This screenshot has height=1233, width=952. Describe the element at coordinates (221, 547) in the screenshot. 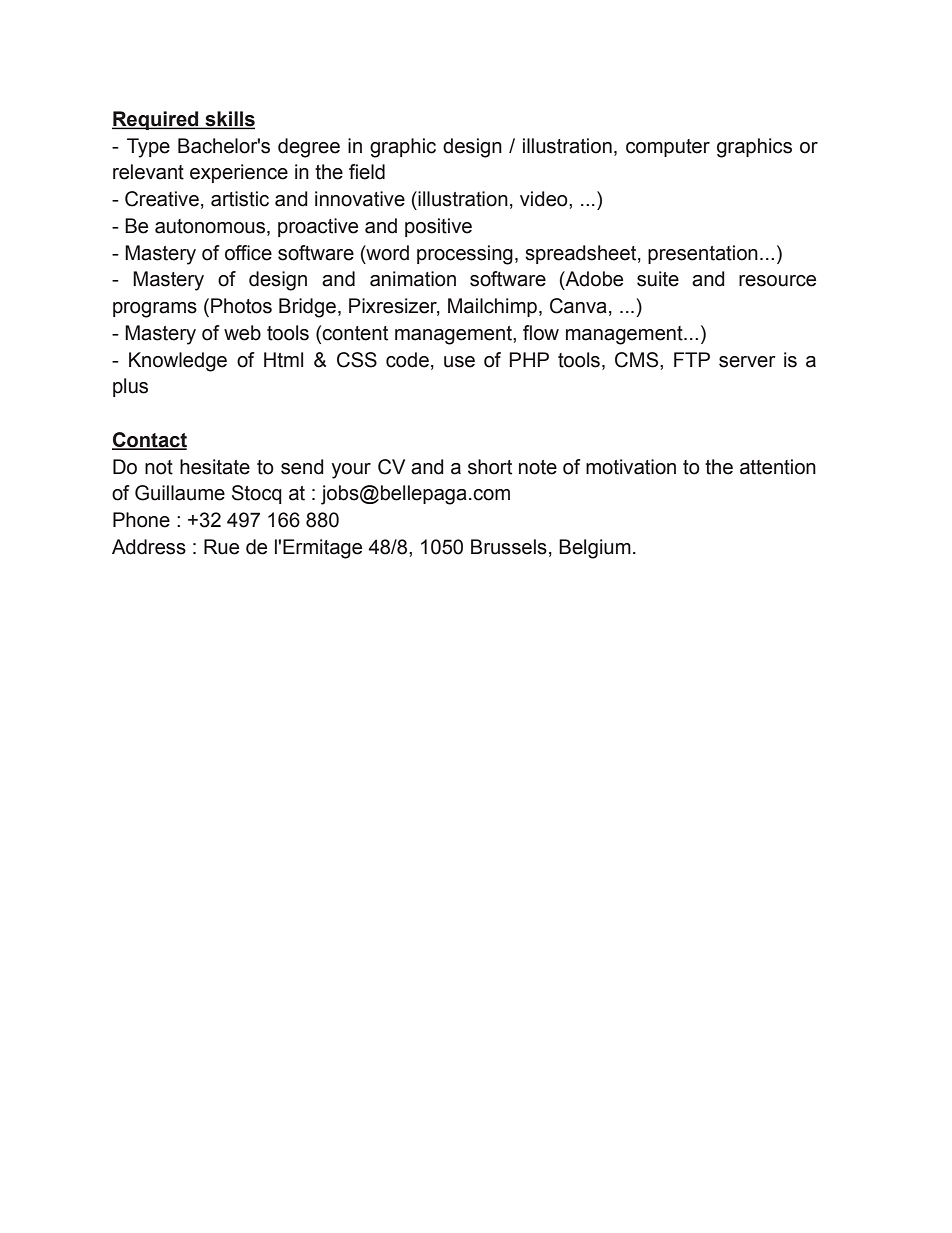

I see `Rue` at that location.
